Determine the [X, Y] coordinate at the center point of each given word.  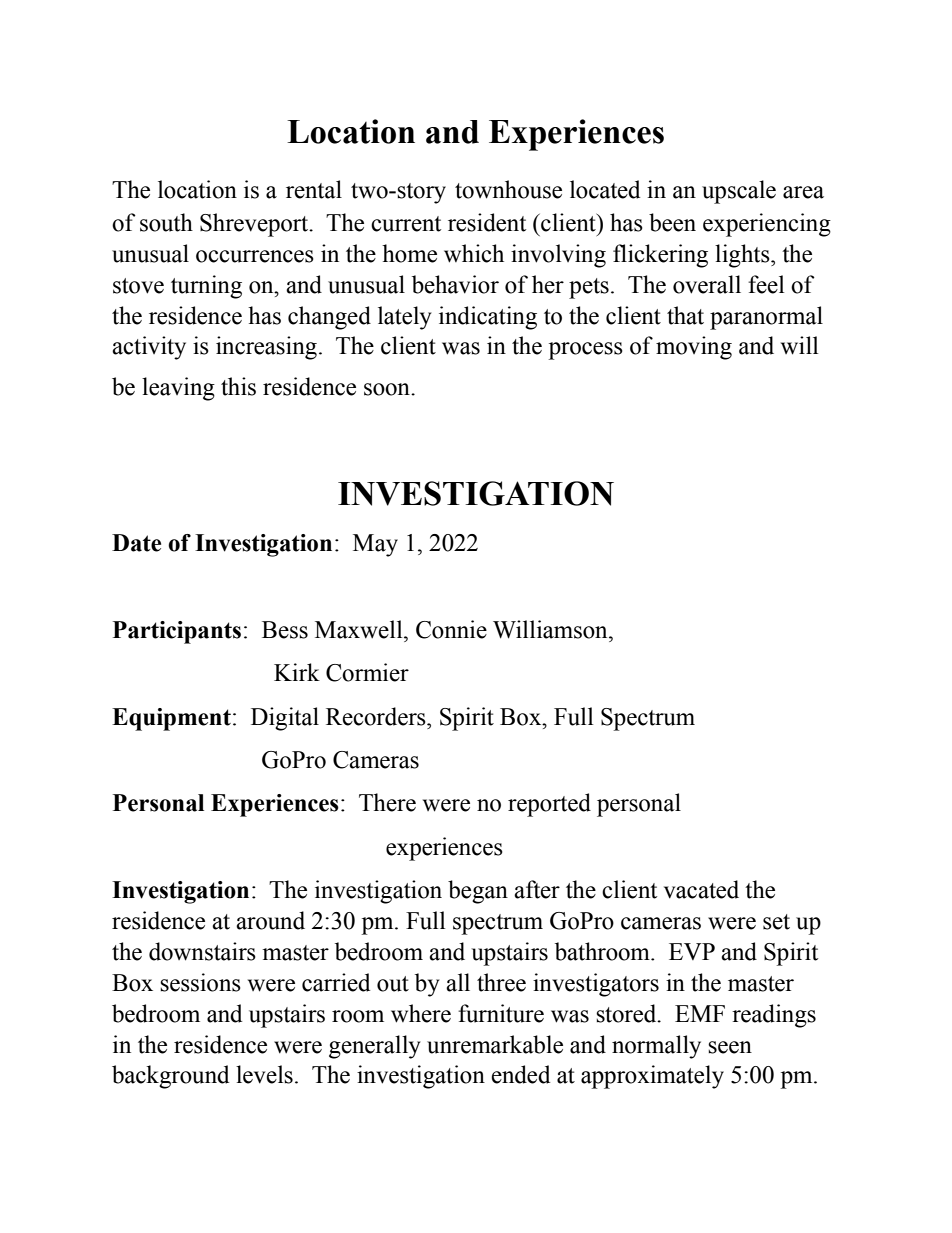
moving [694, 348]
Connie [451, 629]
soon [388, 389]
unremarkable [495, 1044]
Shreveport [255, 225]
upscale [739, 192]
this [238, 386]
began [478, 892]
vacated [701, 889]
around [270, 920]
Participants [177, 632]
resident [487, 222]
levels [264, 1074]
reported [549, 805]
